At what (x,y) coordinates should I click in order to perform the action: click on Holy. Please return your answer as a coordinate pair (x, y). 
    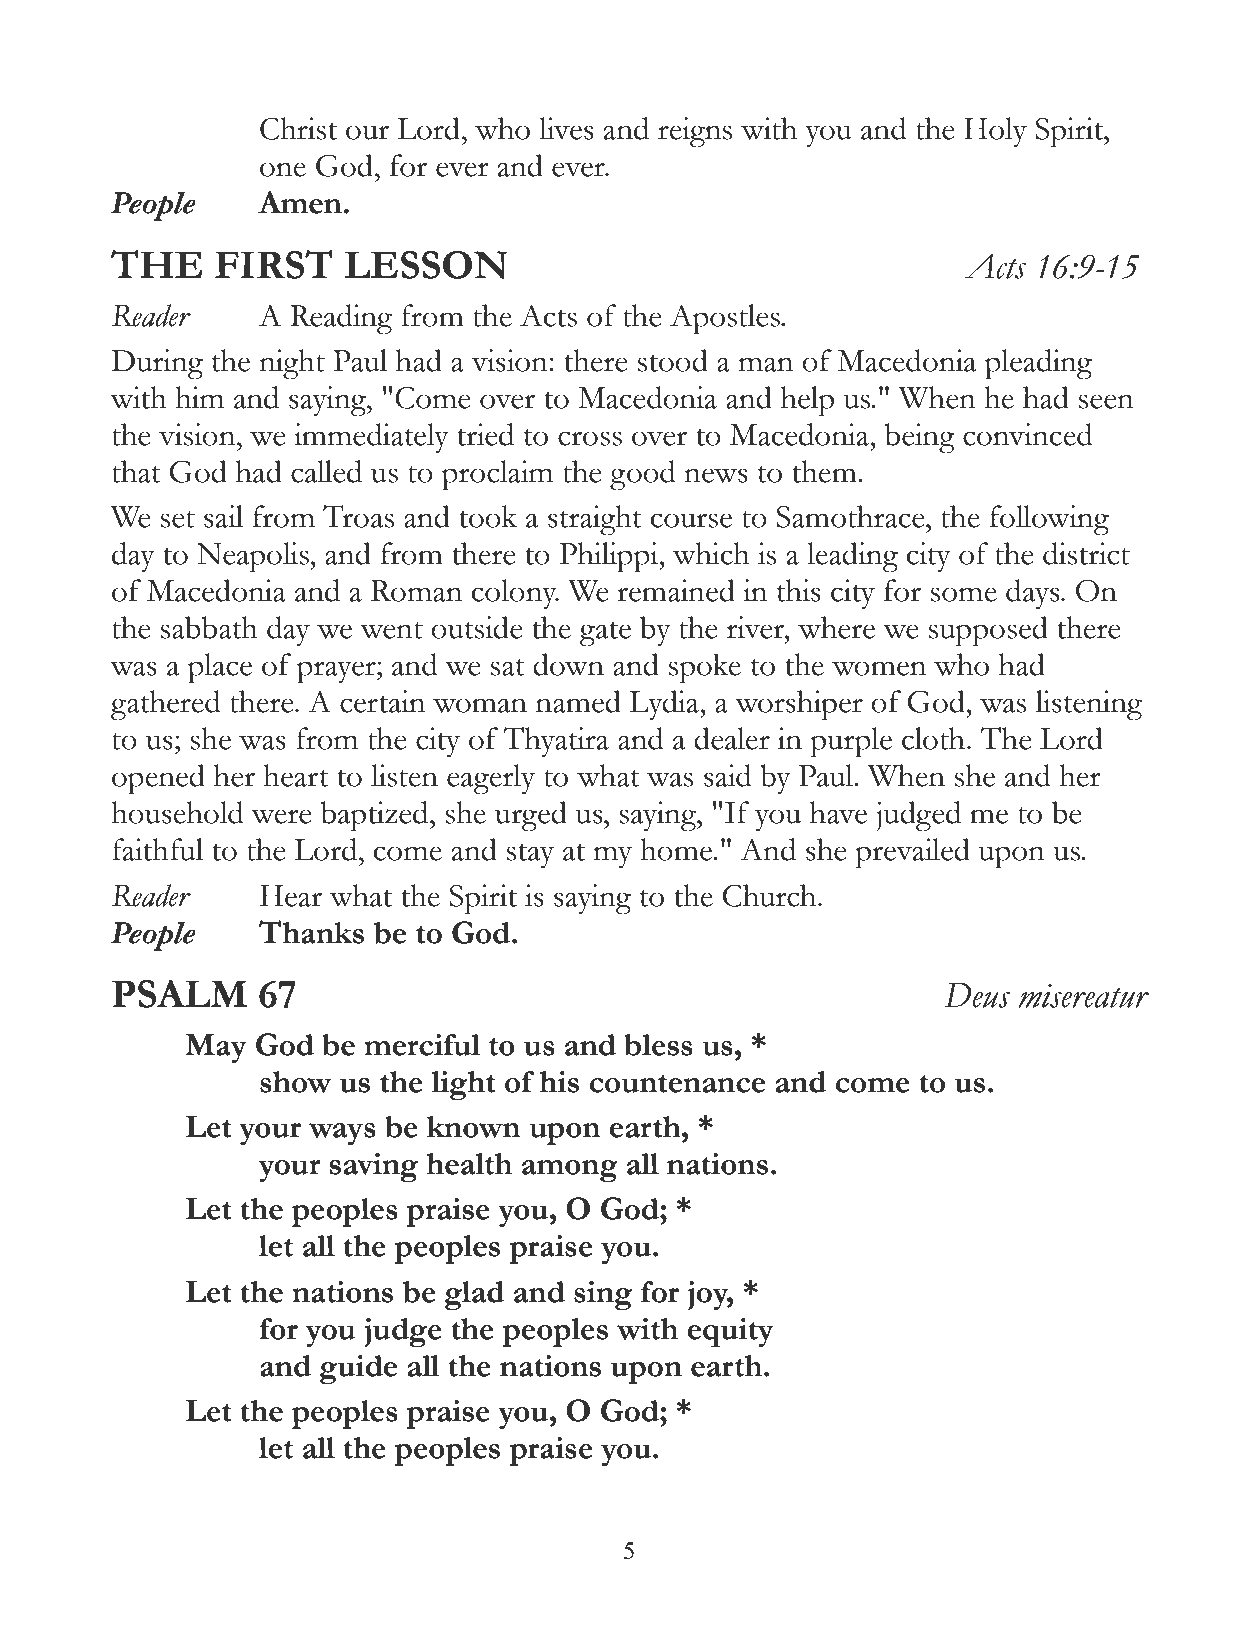
    Looking at the image, I should click on (995, 132).
